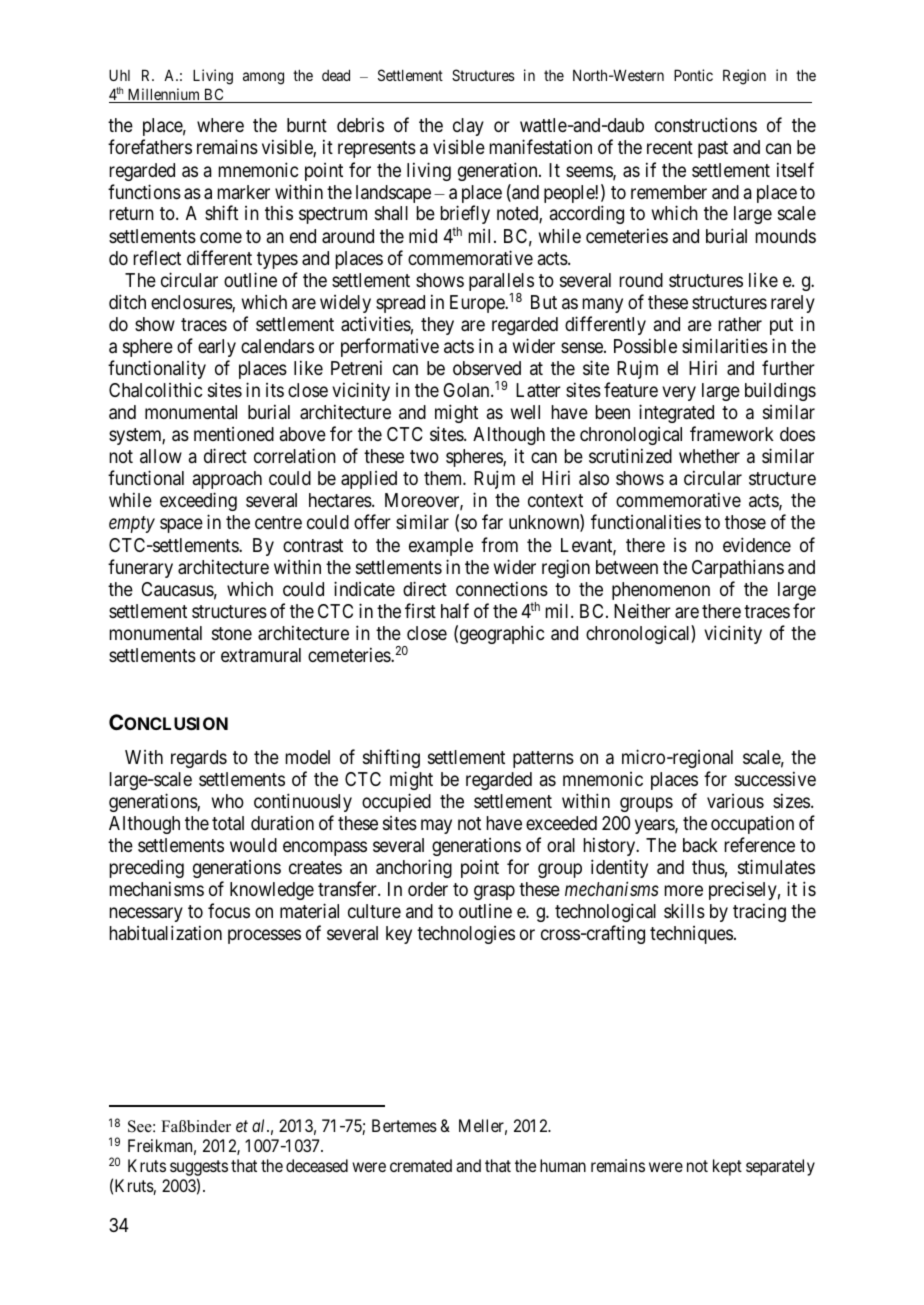  What do you see at coordinates (234, 434) in the document?
I see `mentioned` at bounding box center [234, 434].
